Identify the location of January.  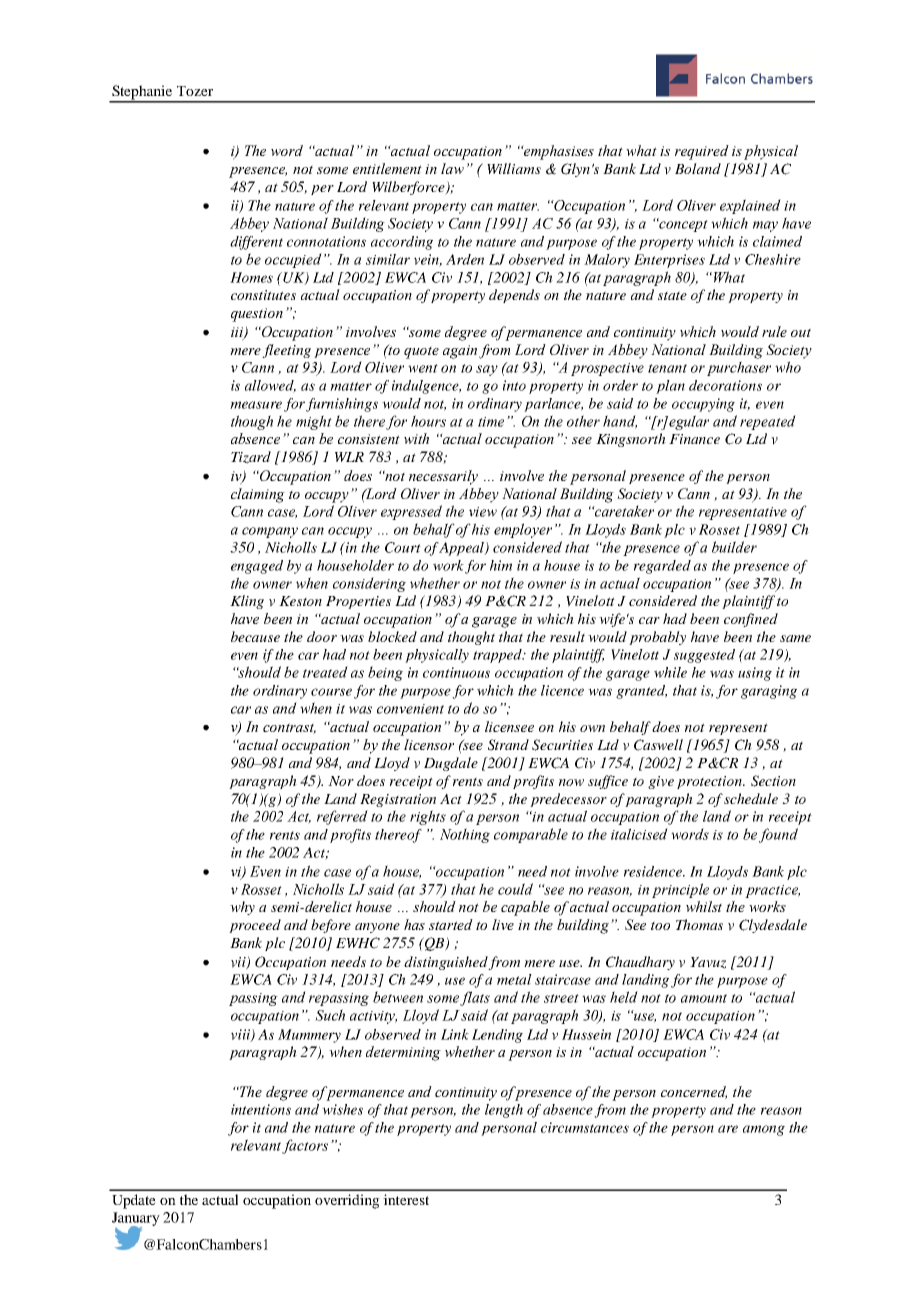
(136, 1220).
